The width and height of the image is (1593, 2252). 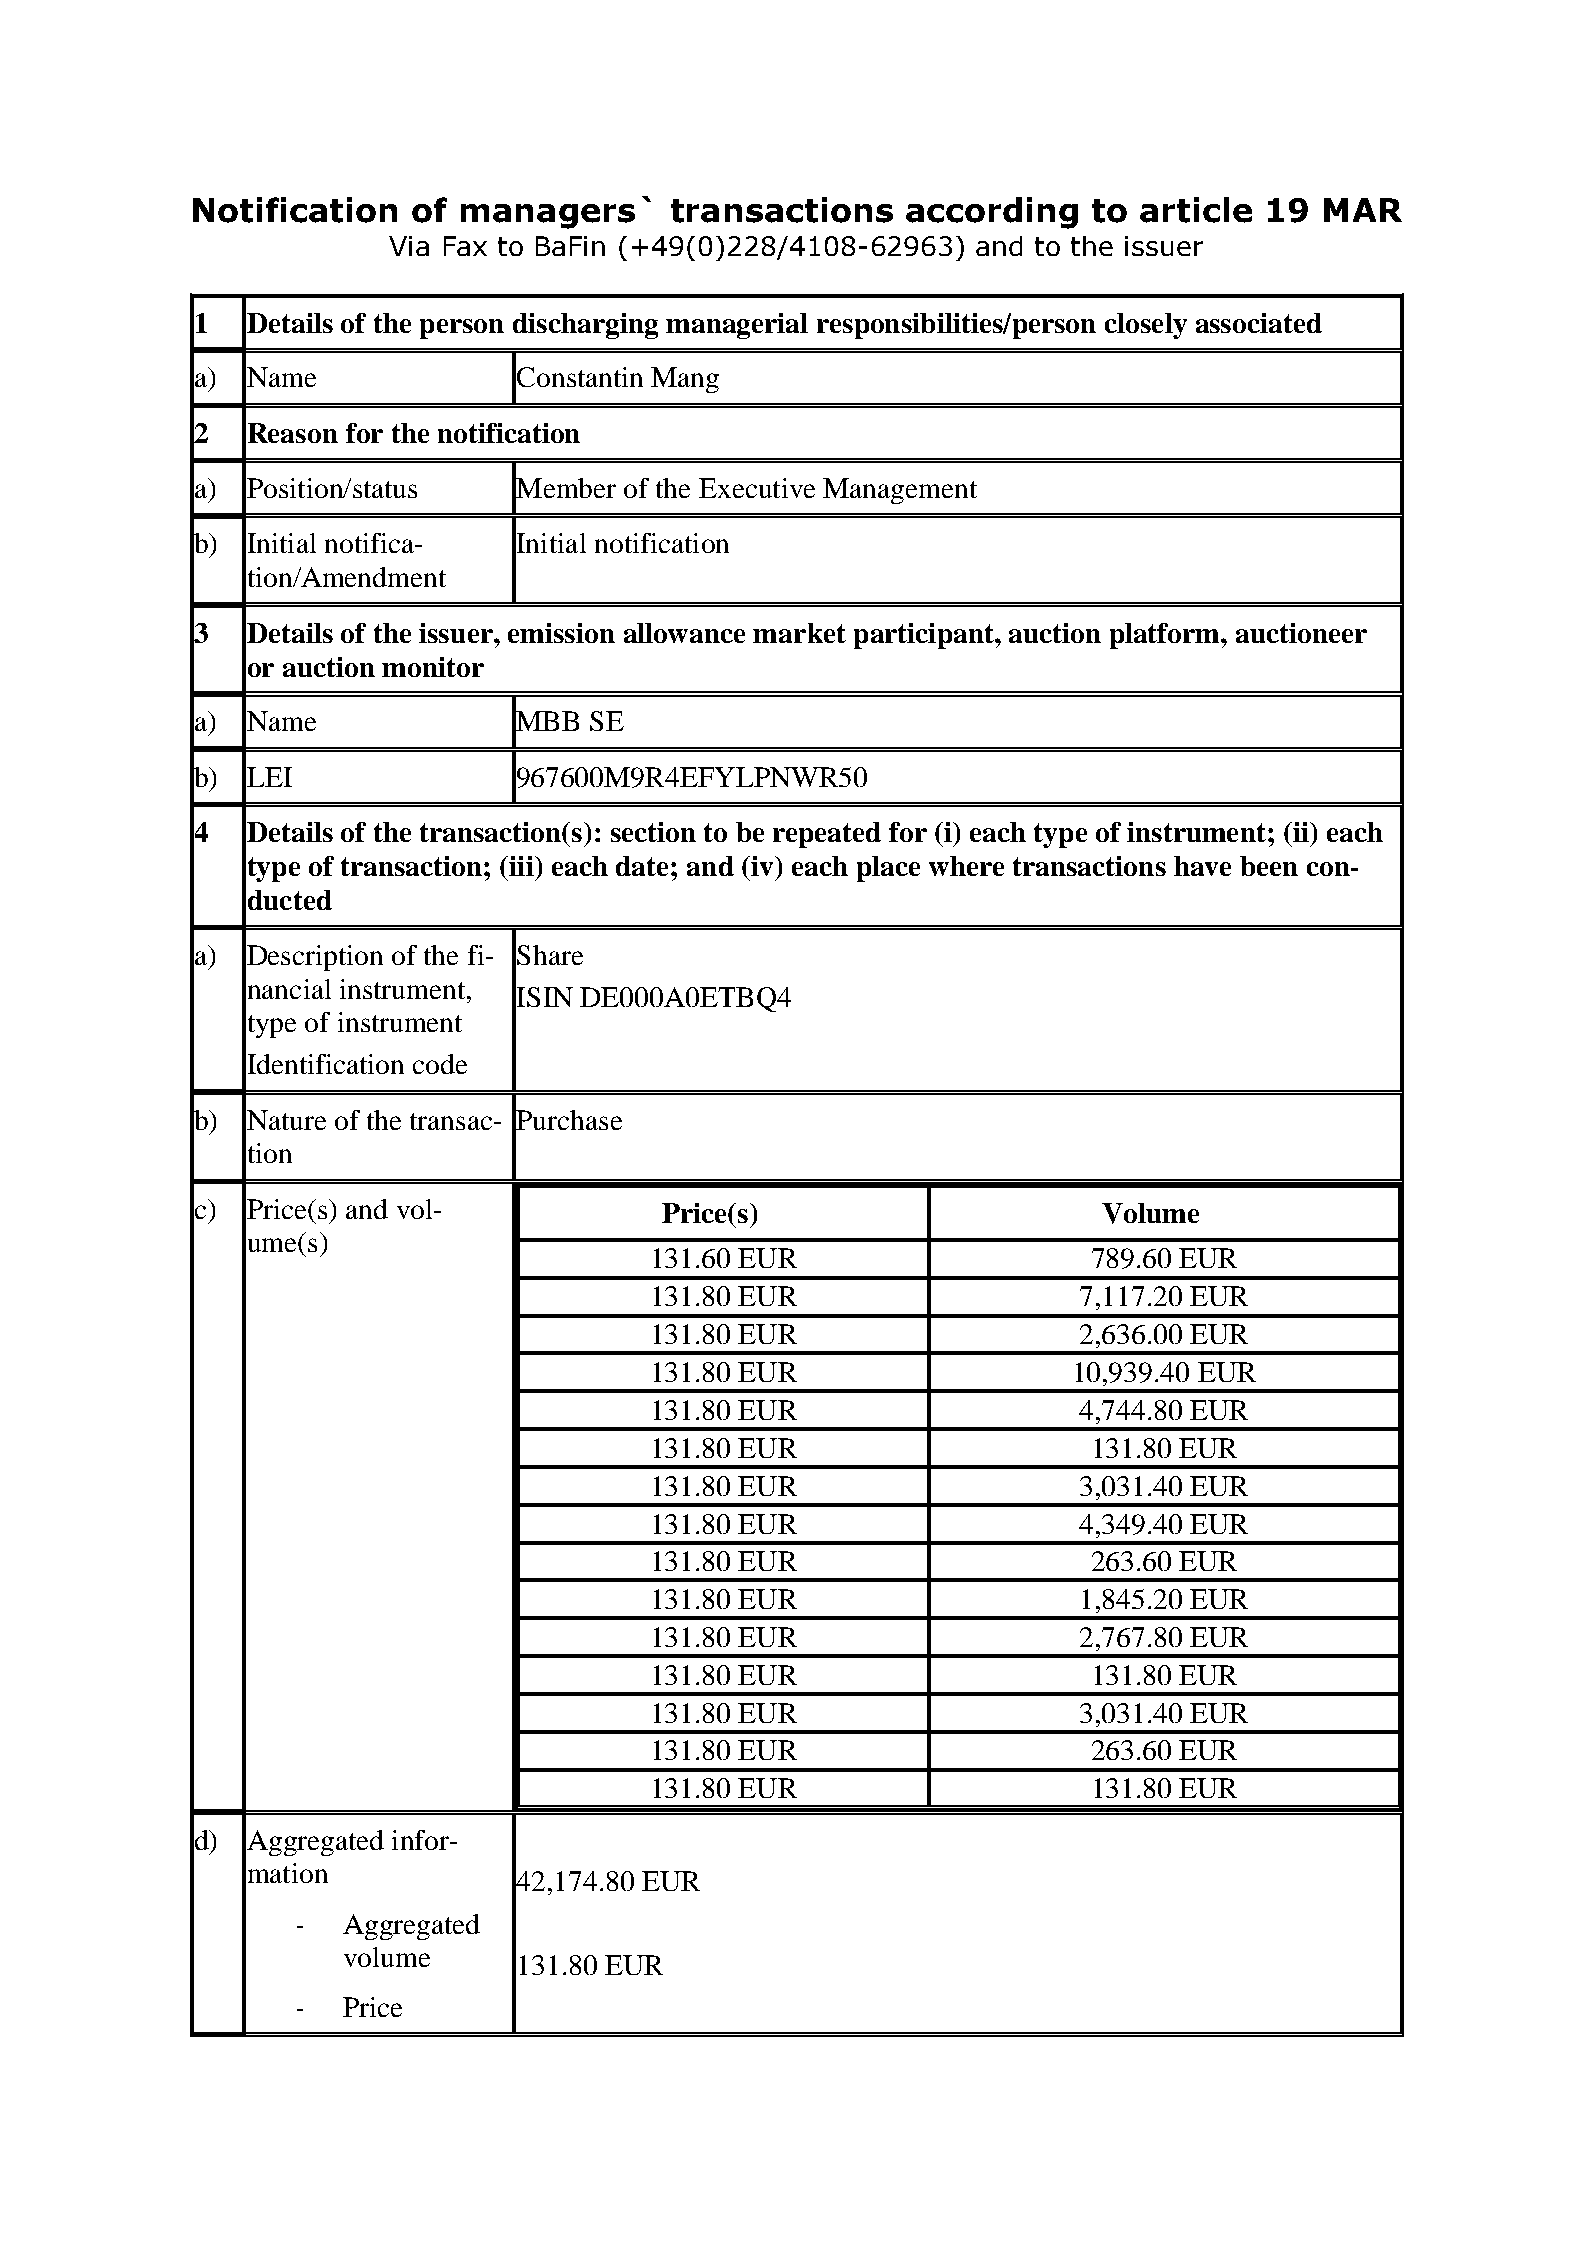 I want to click on Fax, so click(x=465, y=246).
